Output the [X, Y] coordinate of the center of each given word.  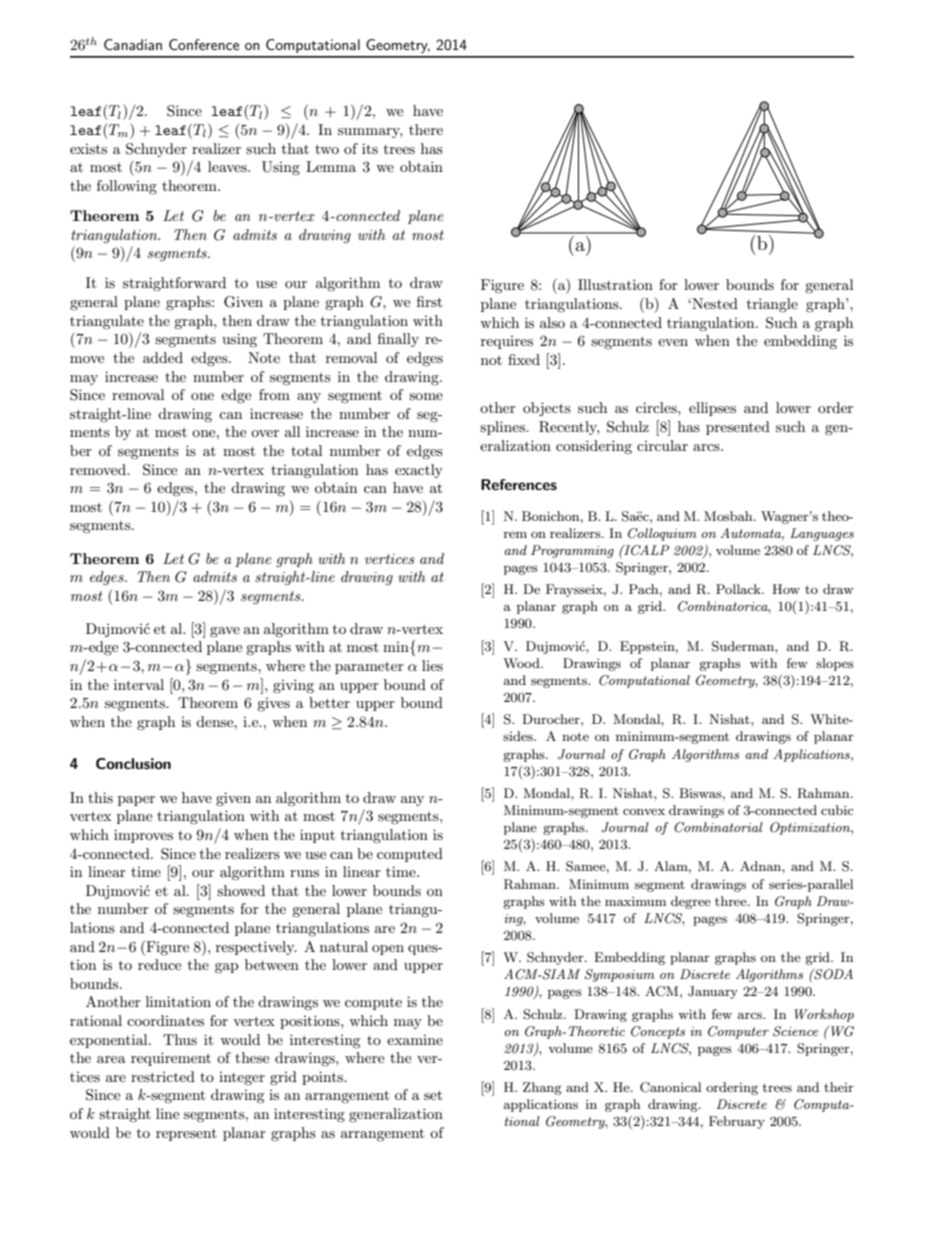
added [163, 357]
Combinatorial [718, 827]
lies [432, 665]
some [426, 396]
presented [738, 428]
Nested [714, 303]
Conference [204, 44]
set [433, 1095]
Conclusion [133, 763]
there [426, 129]
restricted [163, 1076]
